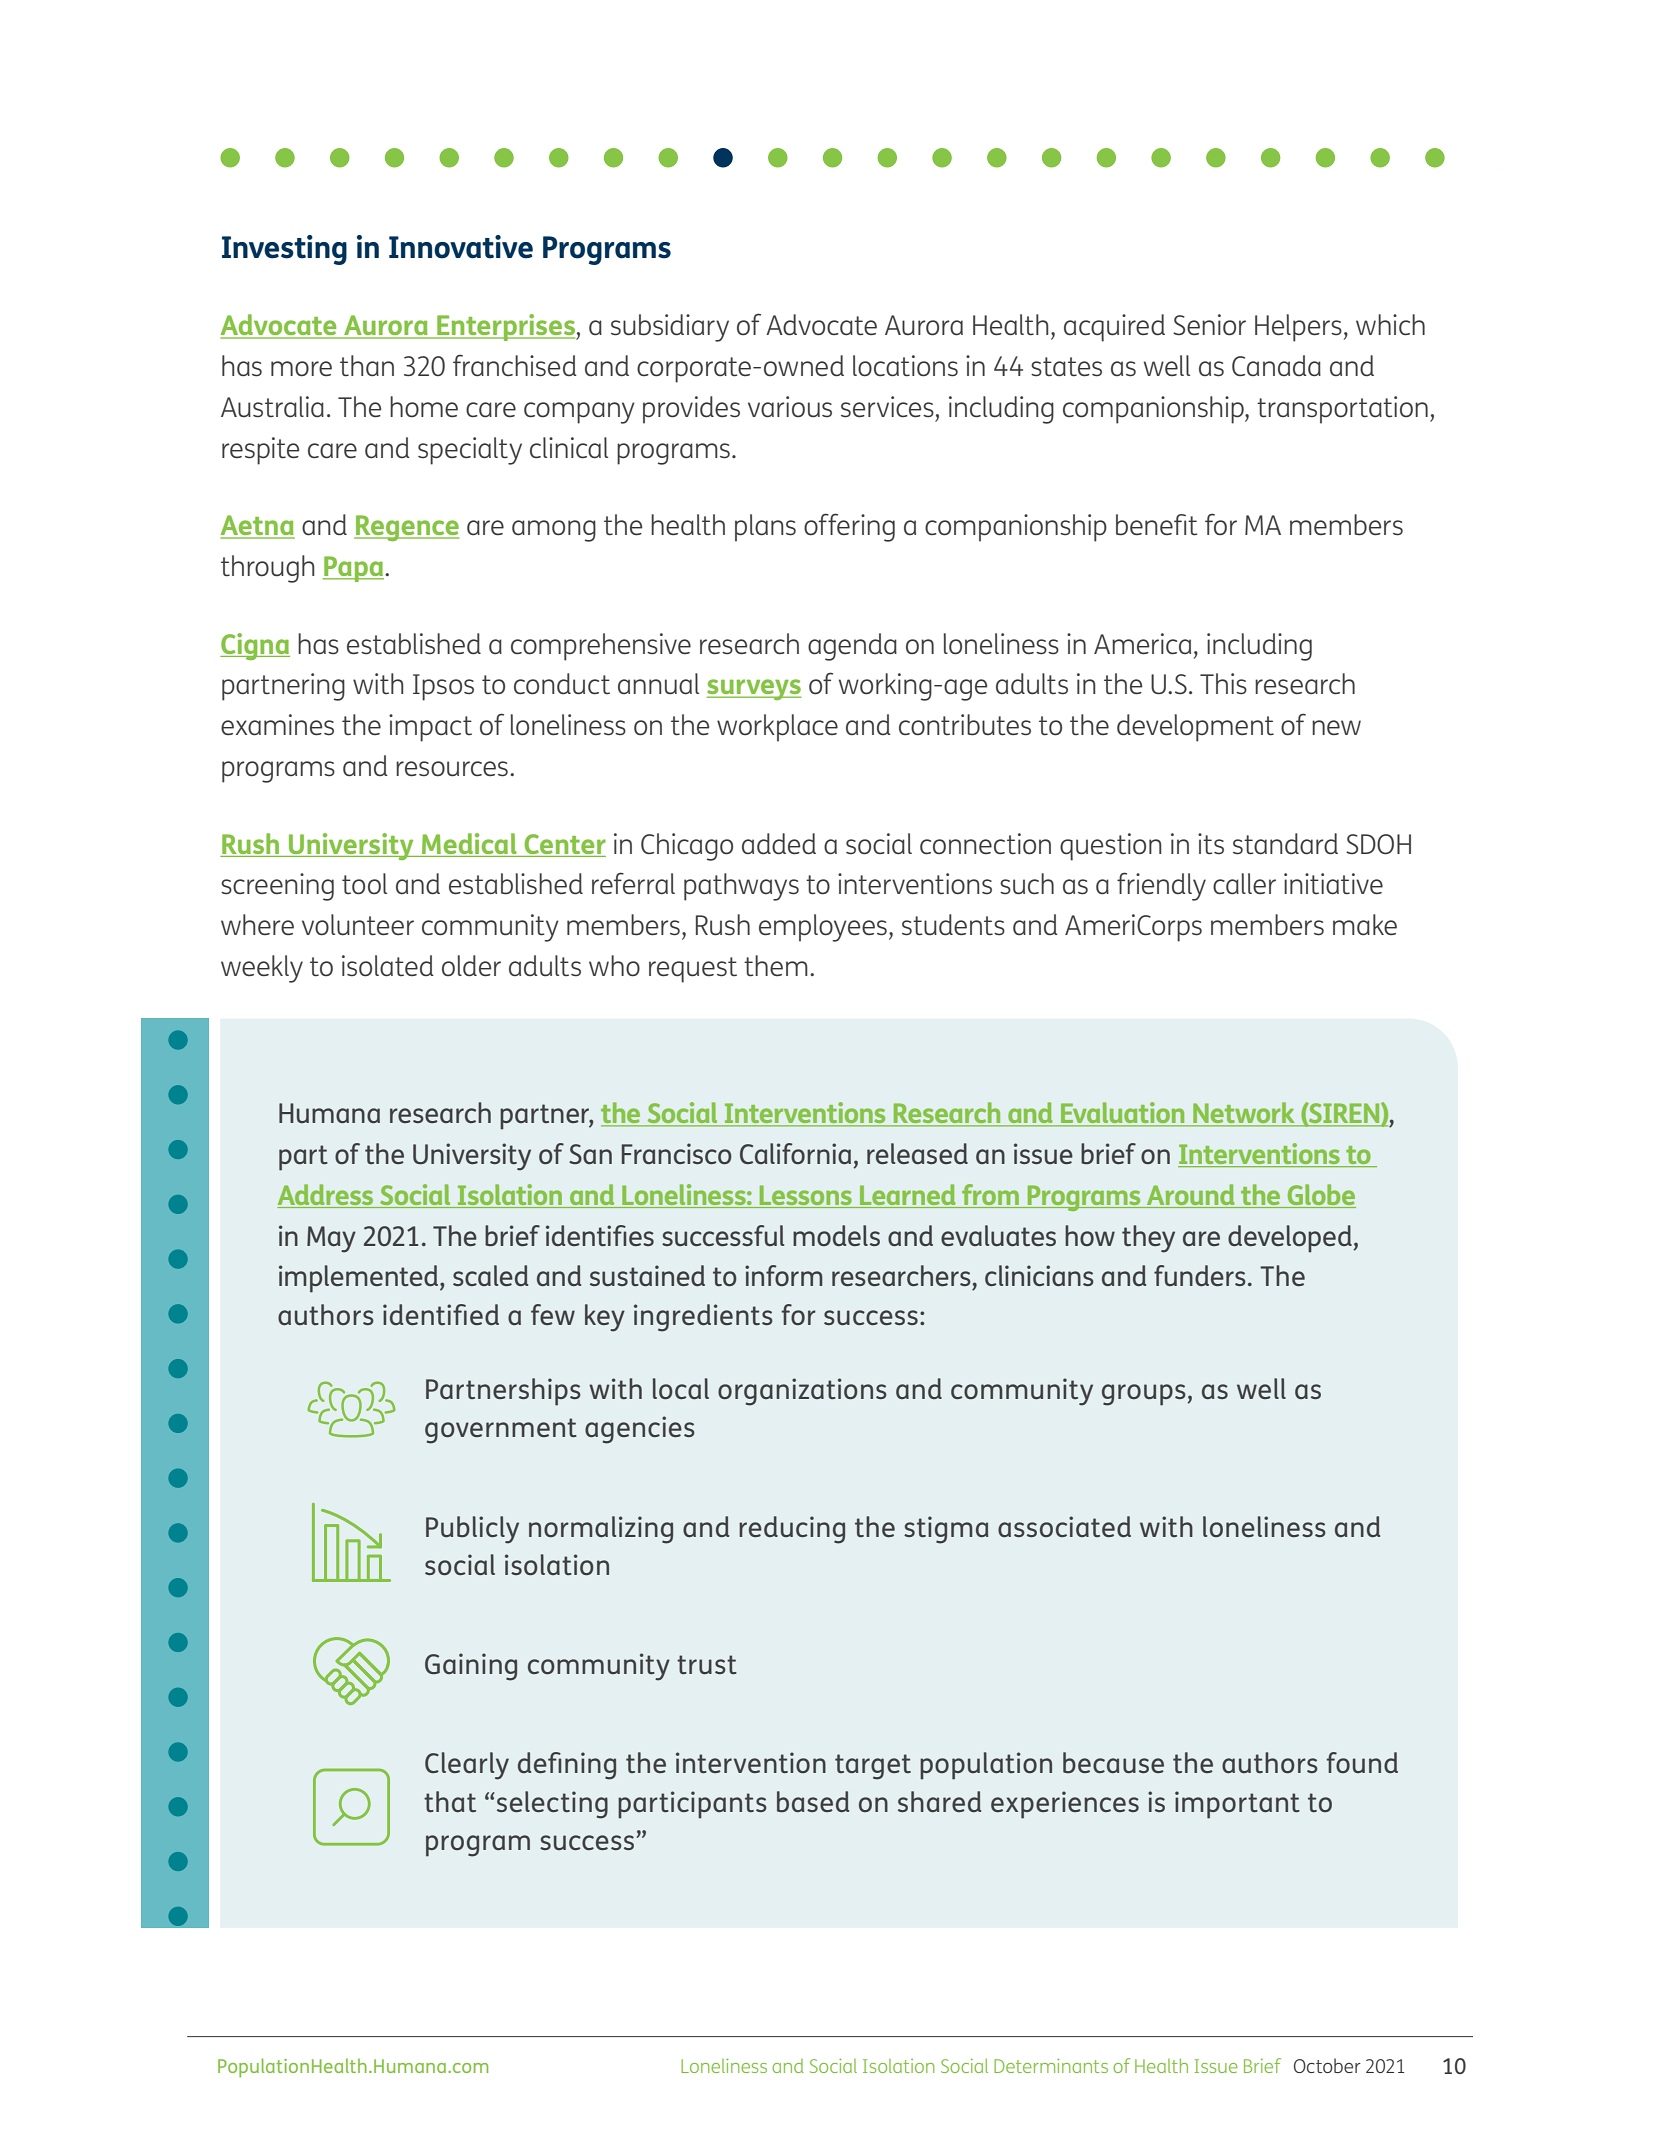 This screenshot has width=1665, height=2155. Describe the element at coordinates (795, 1153) in the screenshot. I see `California` at that location.
